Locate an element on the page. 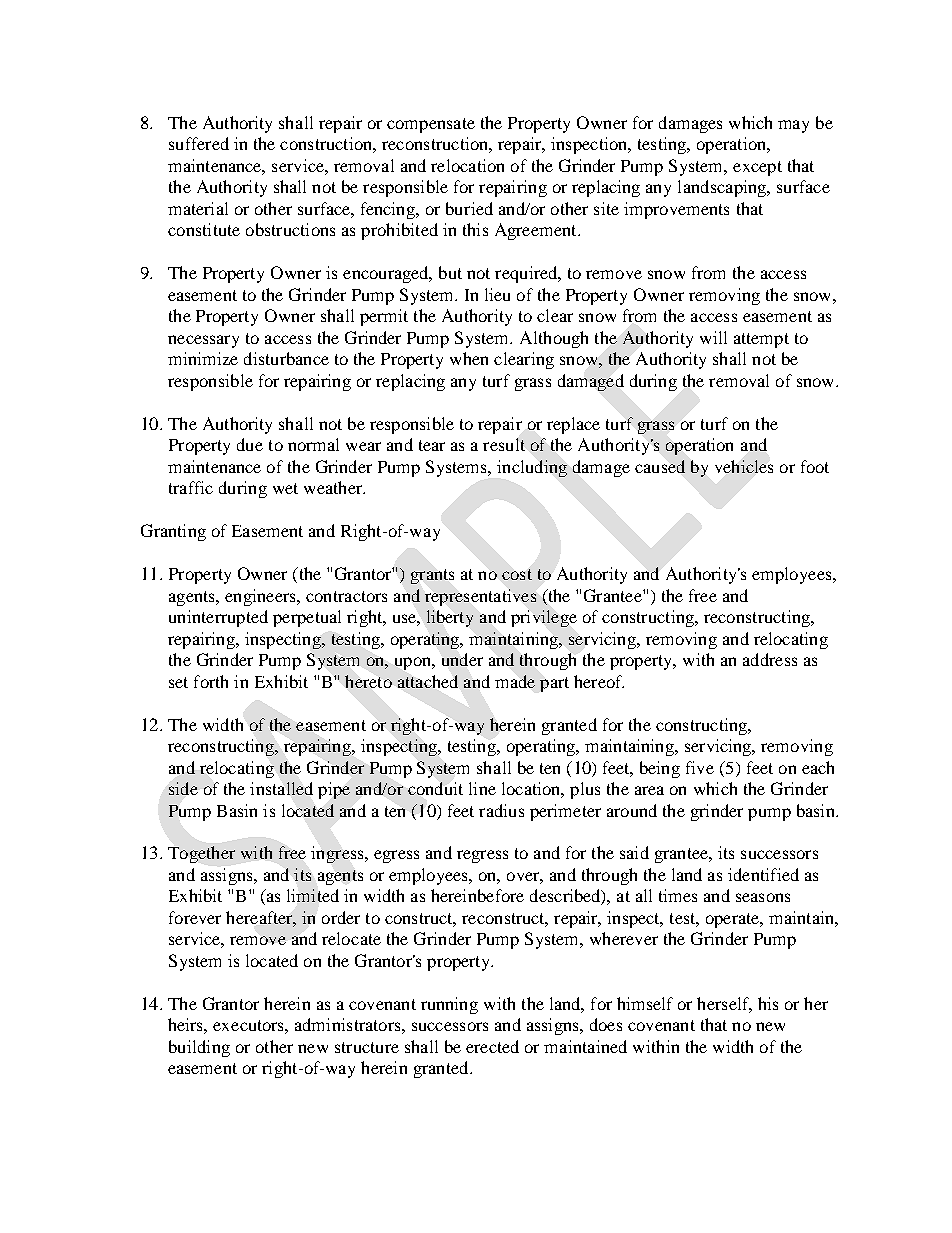 Image resolution: width=952 pixels, height=1233 pixels. compensate is located at coordinates (431, 125).
